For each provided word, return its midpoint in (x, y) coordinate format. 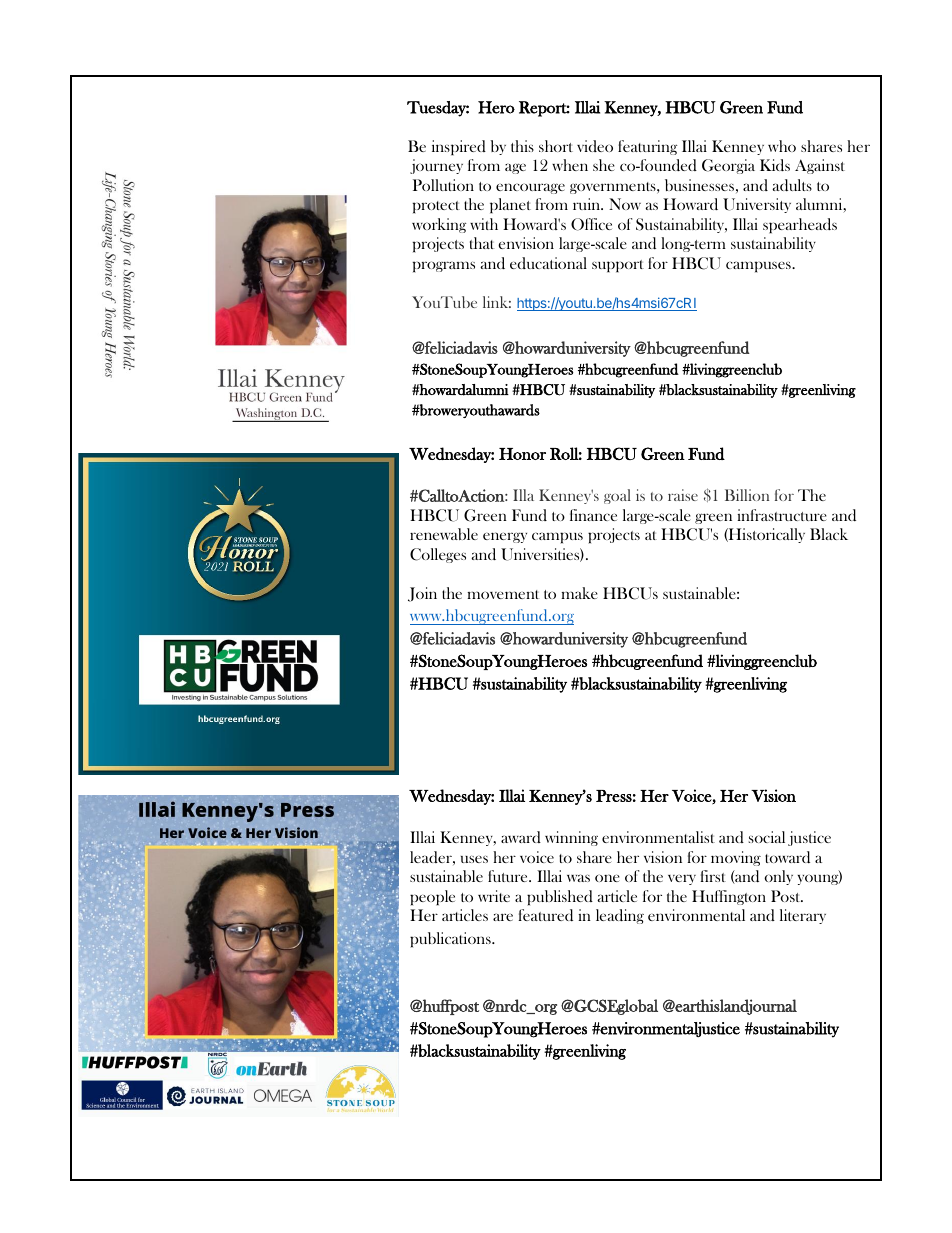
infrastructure (782, 515)
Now (625, 204)
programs (443, 267)
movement (503, 594)
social (767, 837)
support (618, 266)
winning (571, 838)
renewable (444, 534)
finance (593, 515)
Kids (775, 165)
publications (451, 940)
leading (620, 916)
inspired (459, 148)
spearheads (800, 226)
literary (803, 916)
